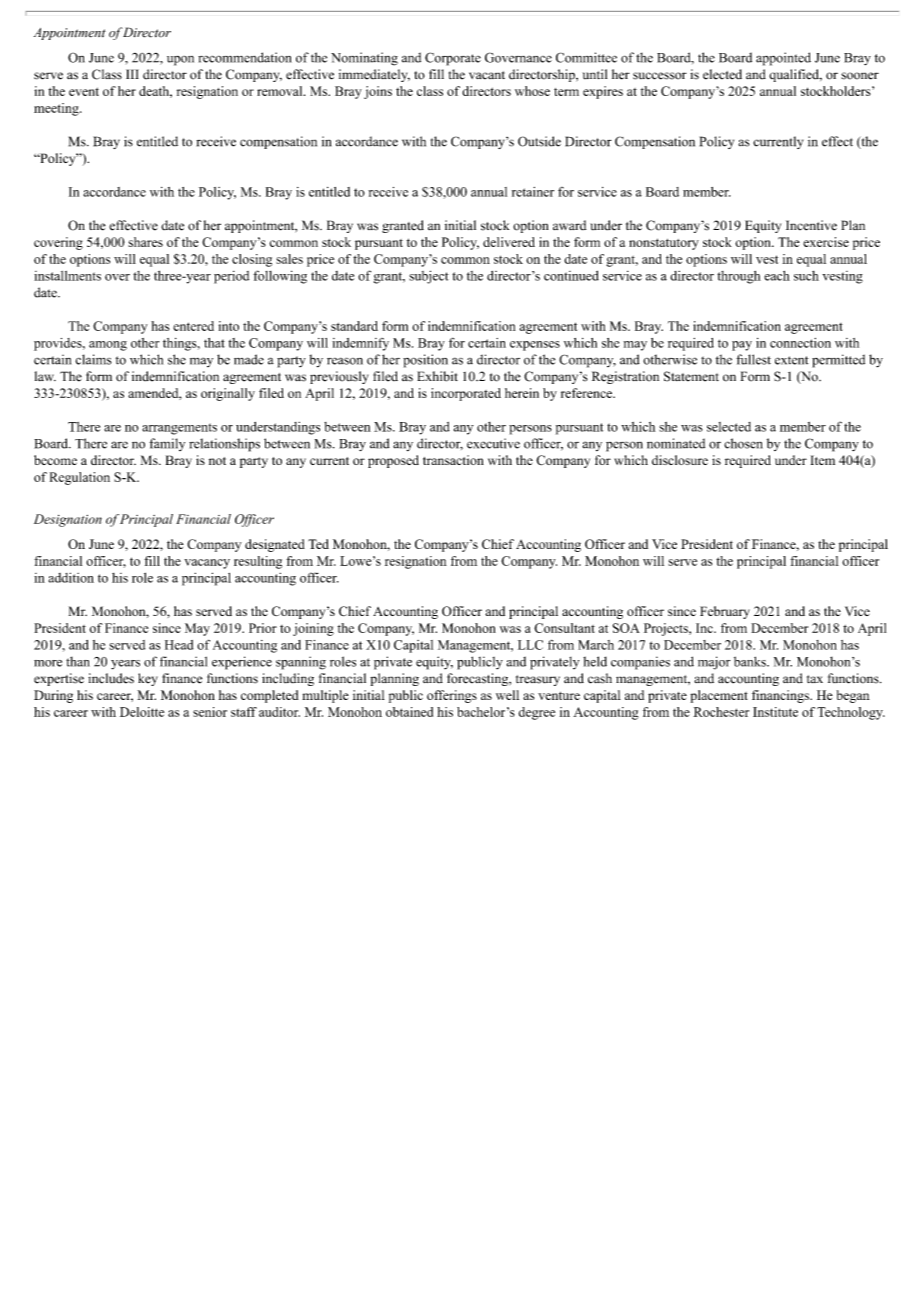 The width and height of the screenshot is (924, 1308). What do you see at coordinates (783, 59) in the screenshot?
I see `appointed` at bounding box center [783, 59].
